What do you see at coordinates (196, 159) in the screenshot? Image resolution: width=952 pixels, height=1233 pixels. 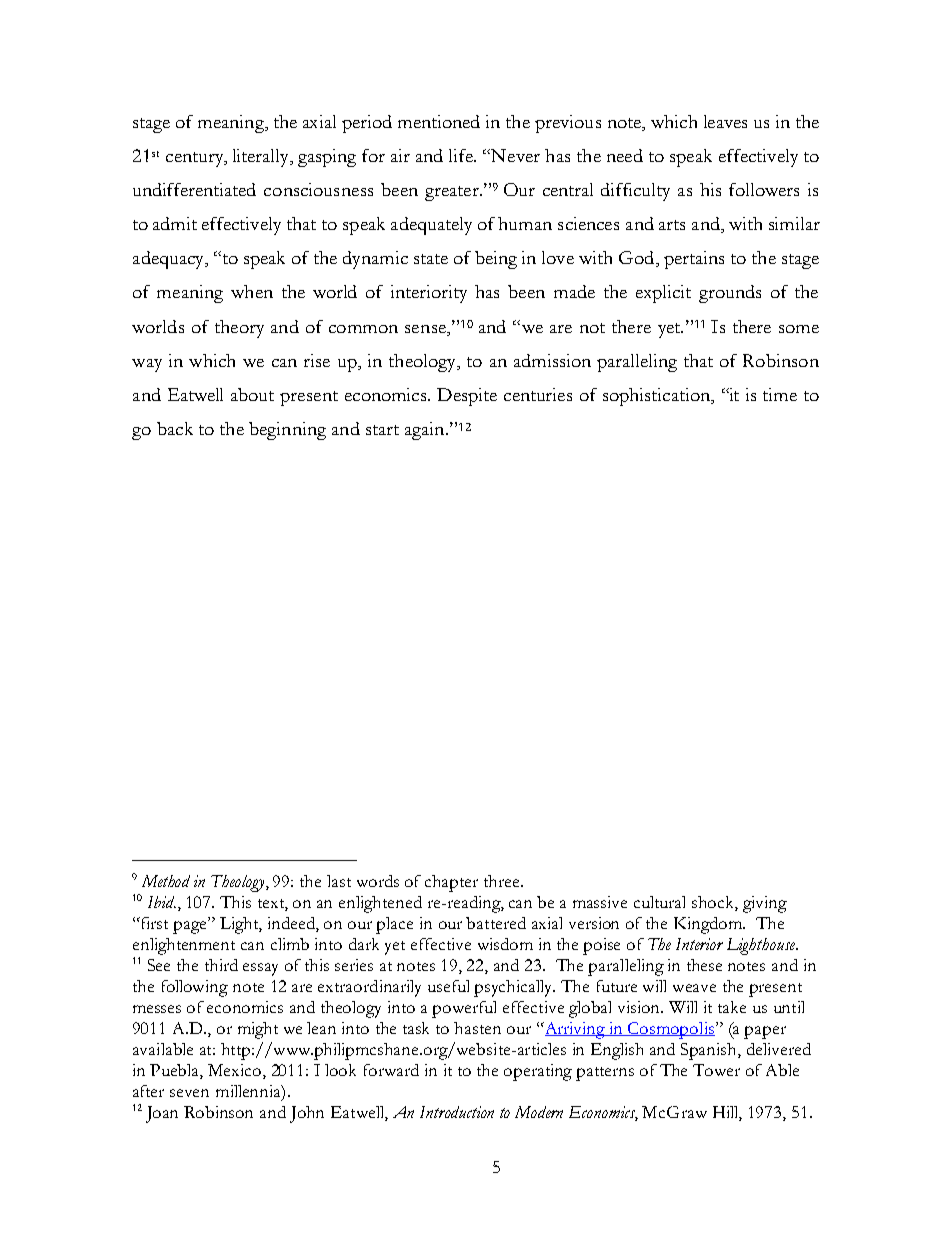 I see `century` at bounding box center [196, 159].
